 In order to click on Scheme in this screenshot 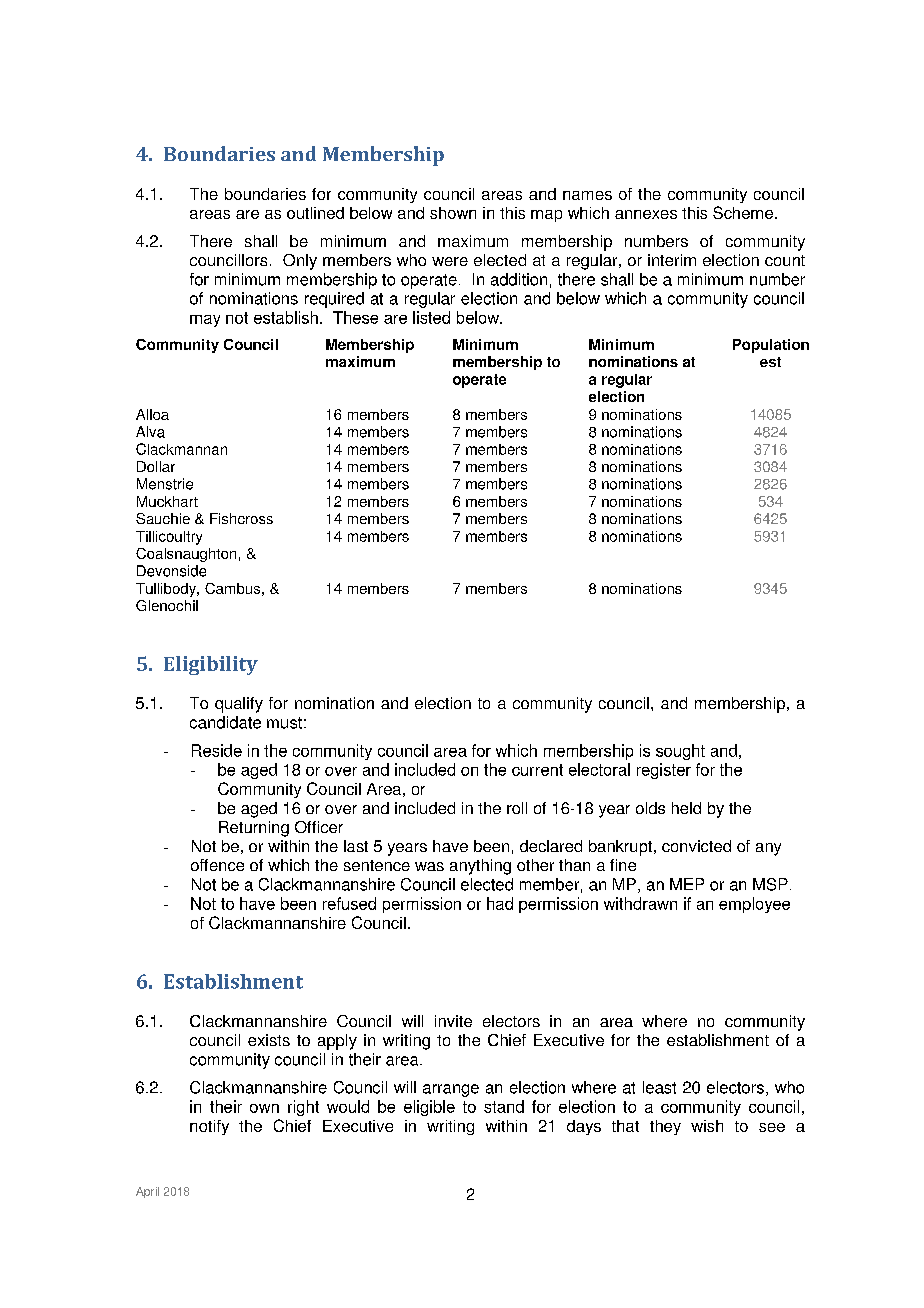, I will do `click(743, 212)`.
